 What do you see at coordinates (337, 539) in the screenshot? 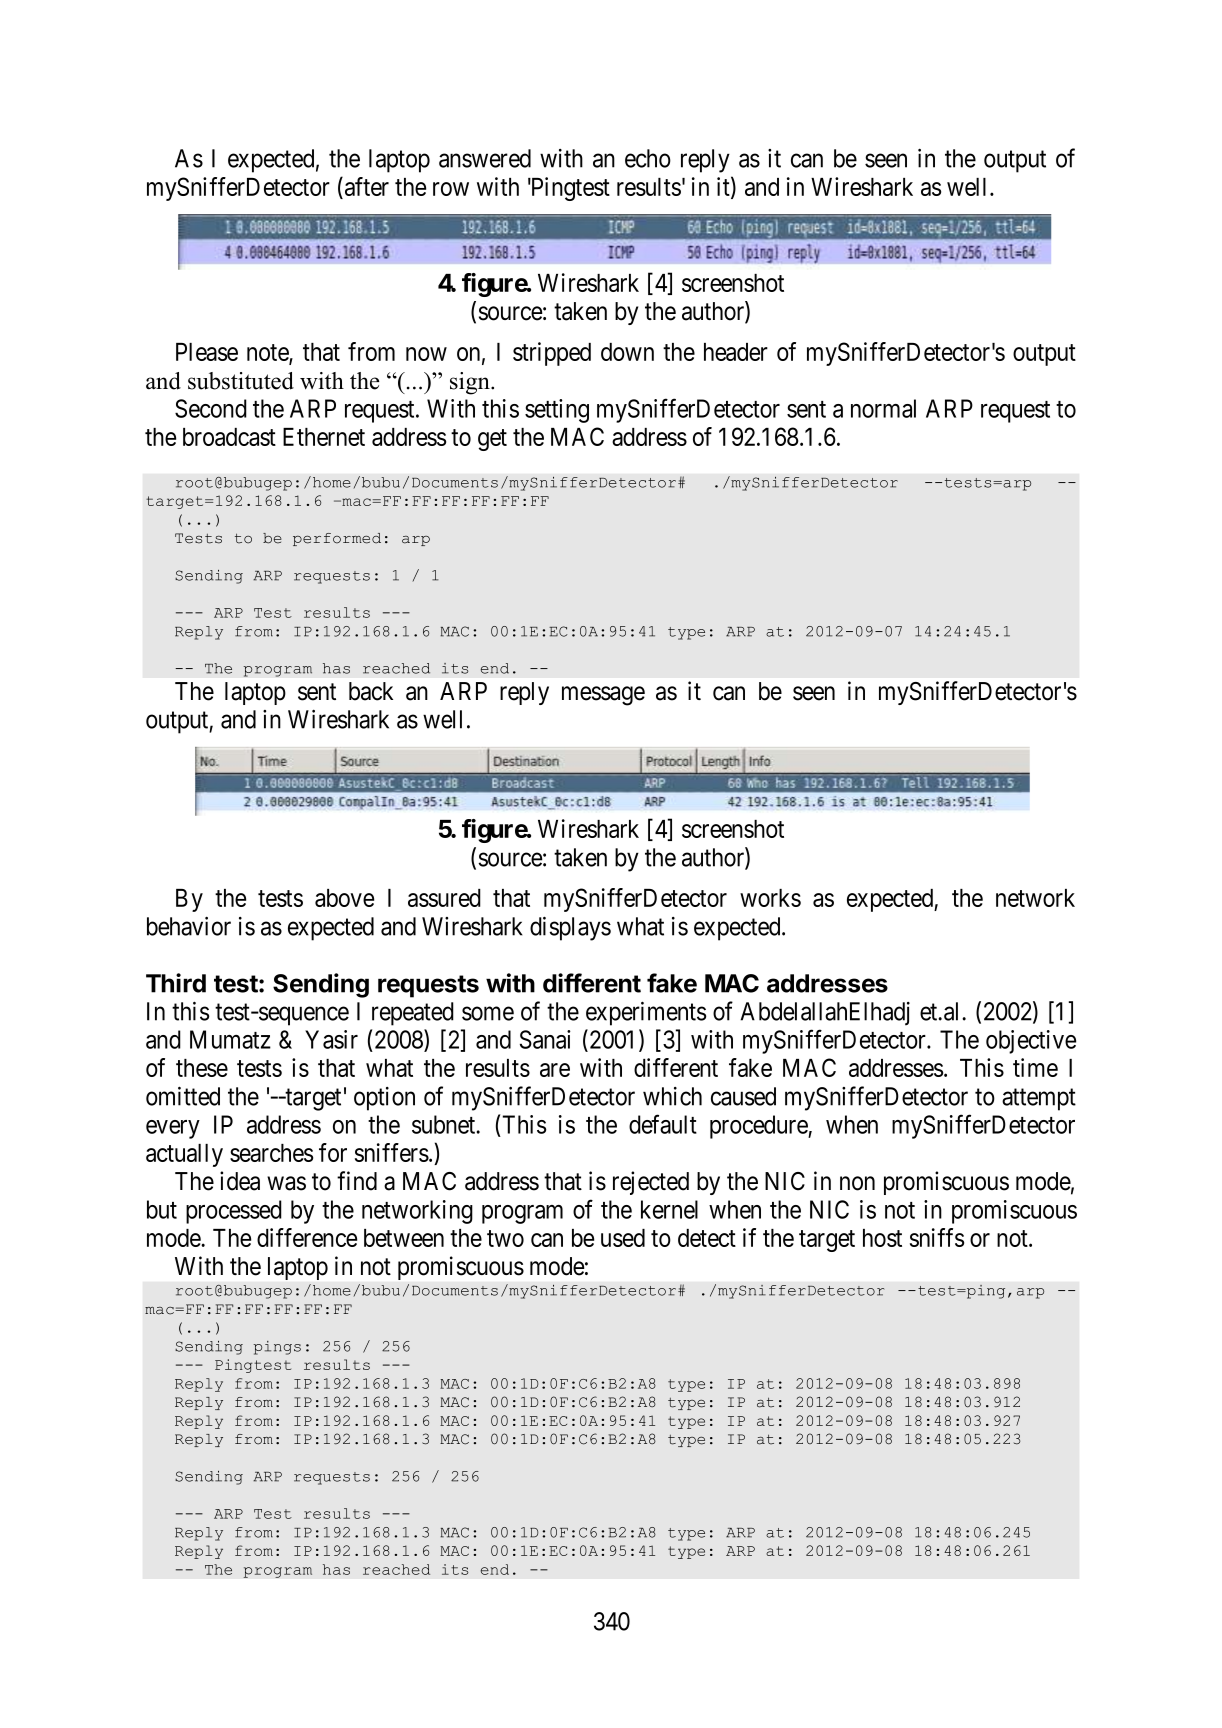
I see `performed` at bounding box center [337, 539].
